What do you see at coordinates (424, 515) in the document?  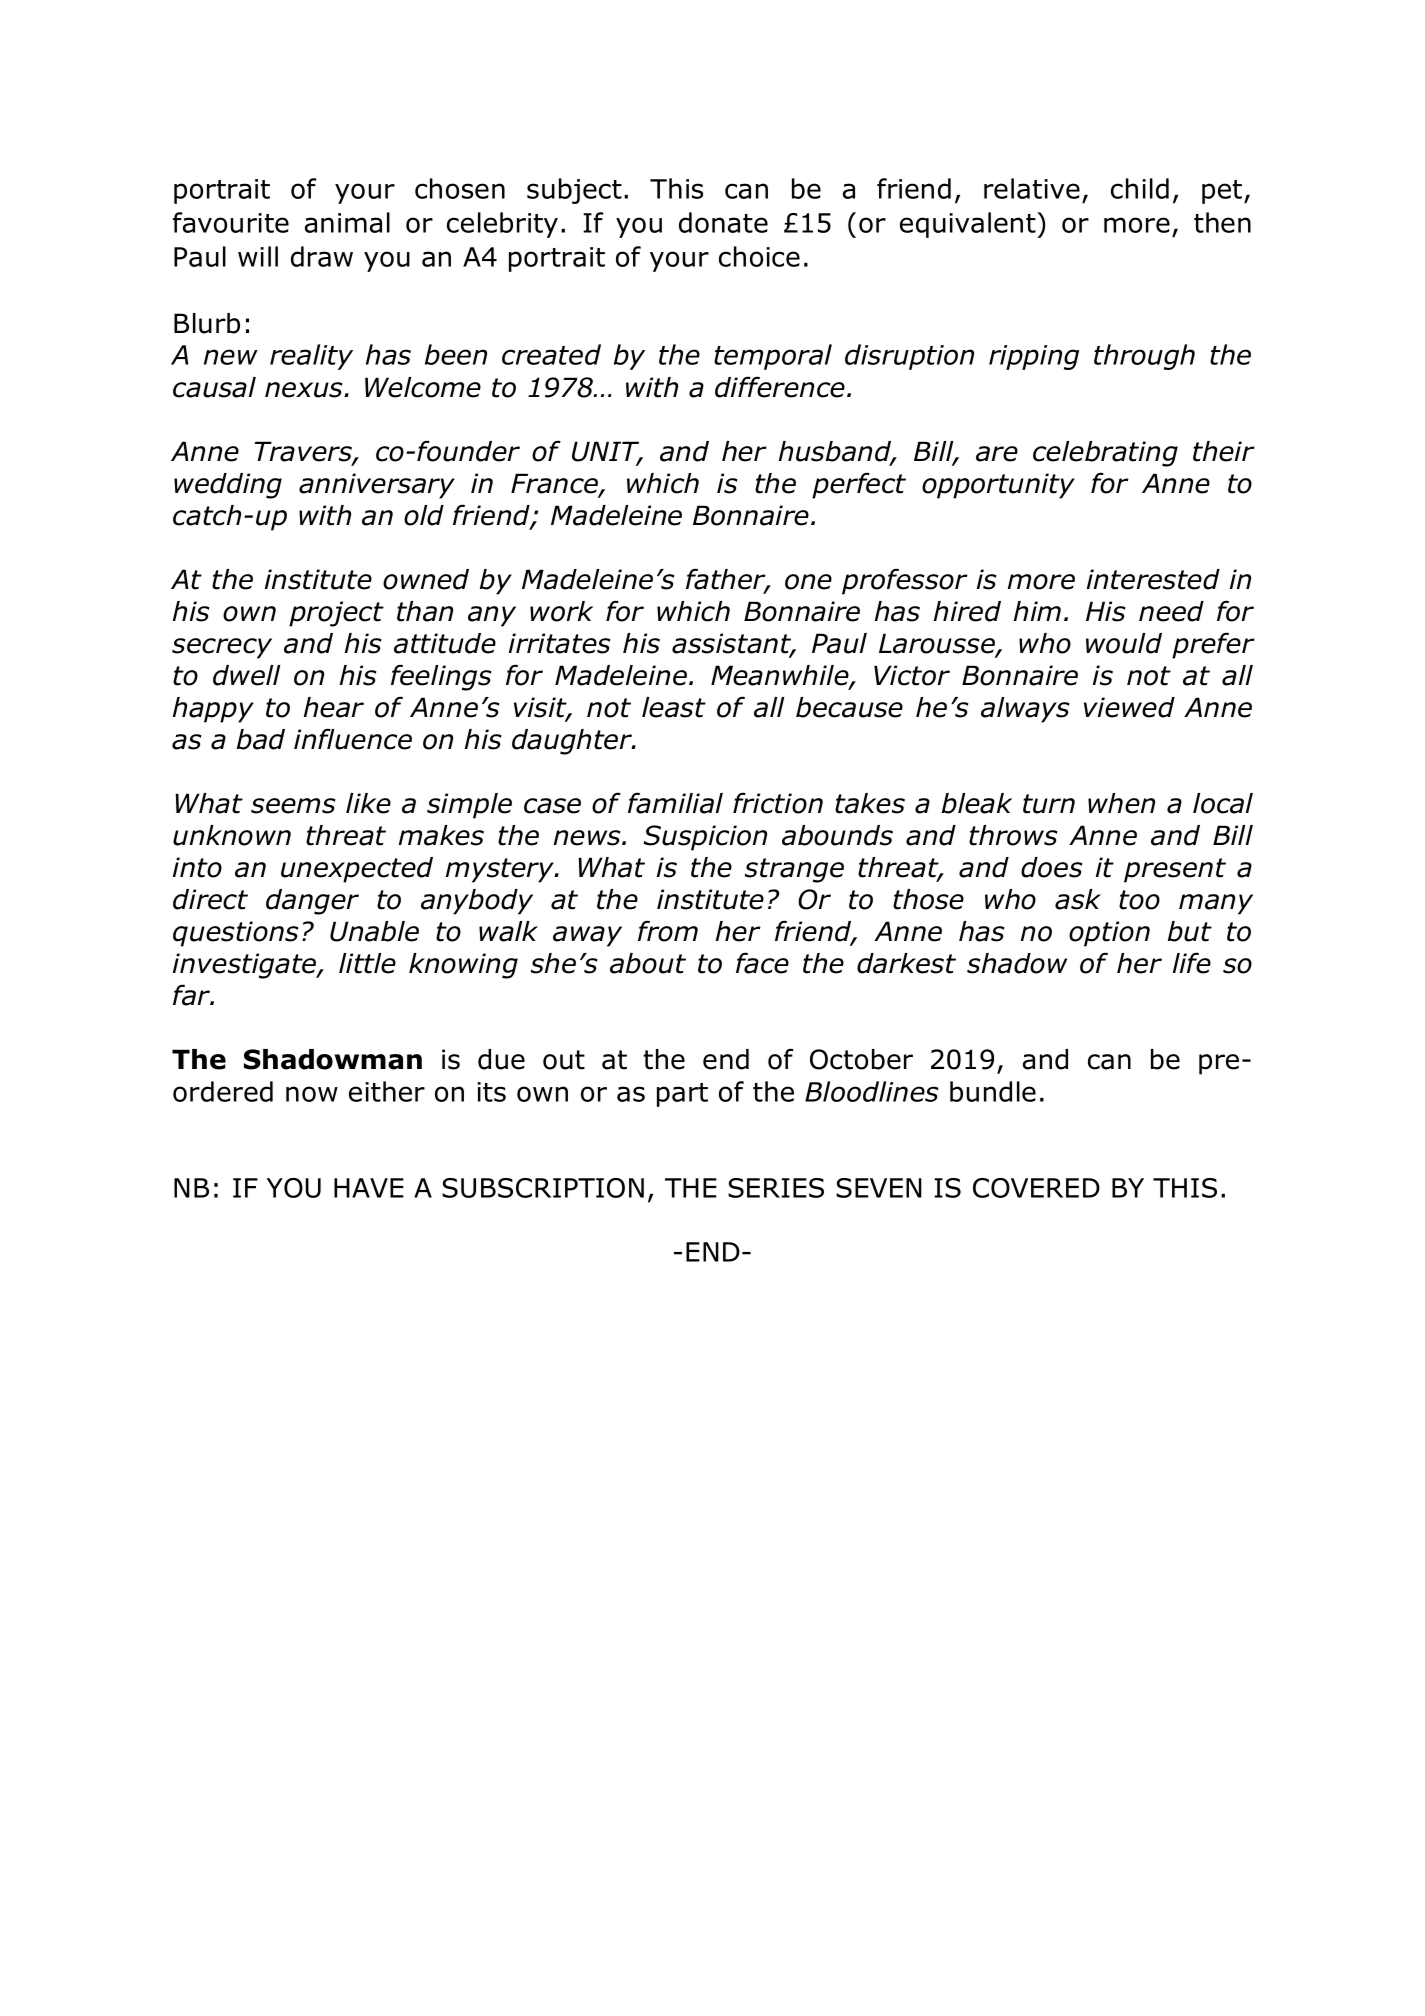 I see `old` at bounding box center [424, 515].
